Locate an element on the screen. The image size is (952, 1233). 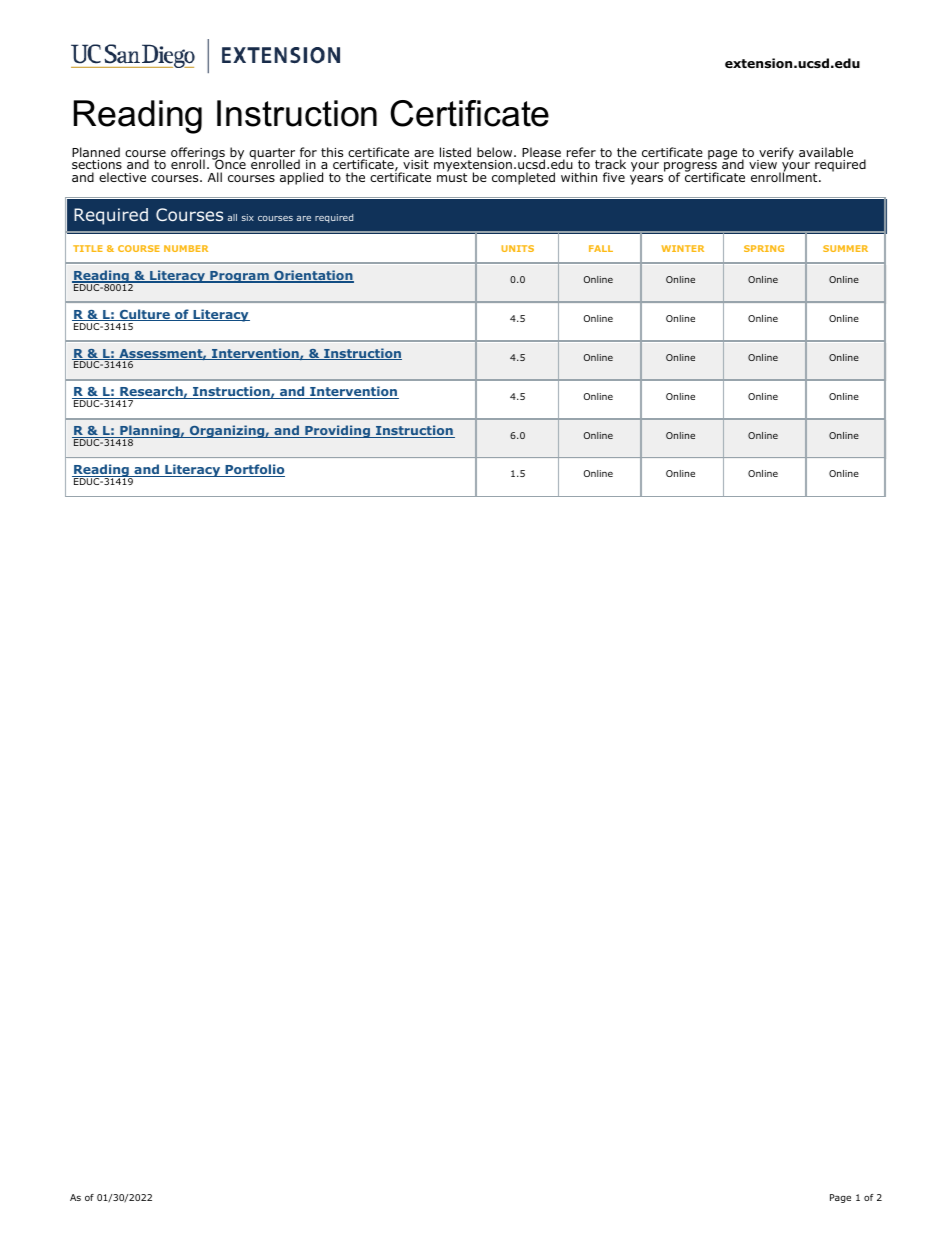
NUMBER is located at coordinates (186, 248).
